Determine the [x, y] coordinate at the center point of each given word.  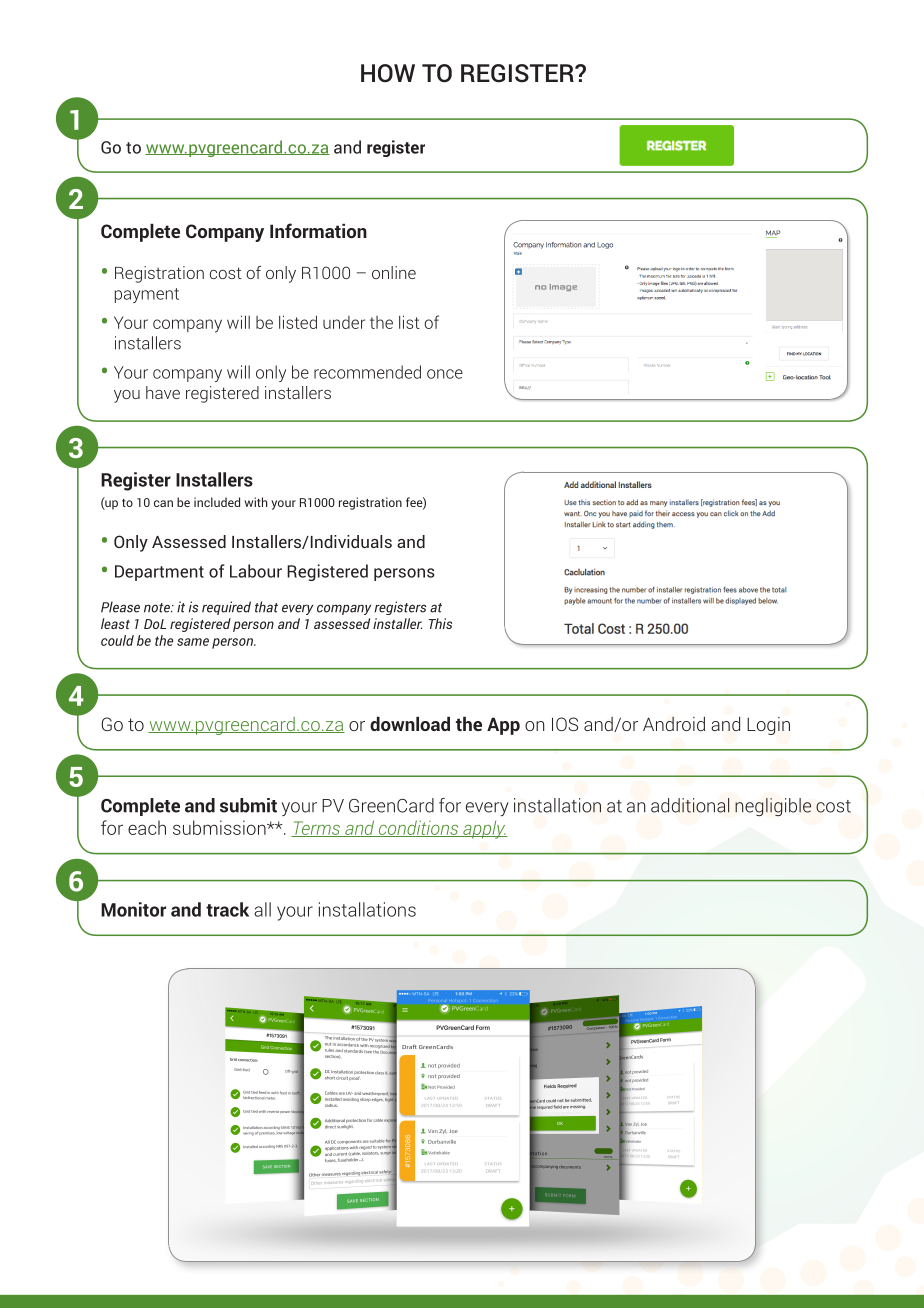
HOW [388, 73]
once [445, 374]
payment [147, 295]
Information [318, 230]
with [256, 502]
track [227, 909]
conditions [418, 828]
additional [690, 805]
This [440, 623]
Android [674, 724]
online [394, 272]
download [410, 724]
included [217, 502]
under [344, 322]
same [193, 642]
